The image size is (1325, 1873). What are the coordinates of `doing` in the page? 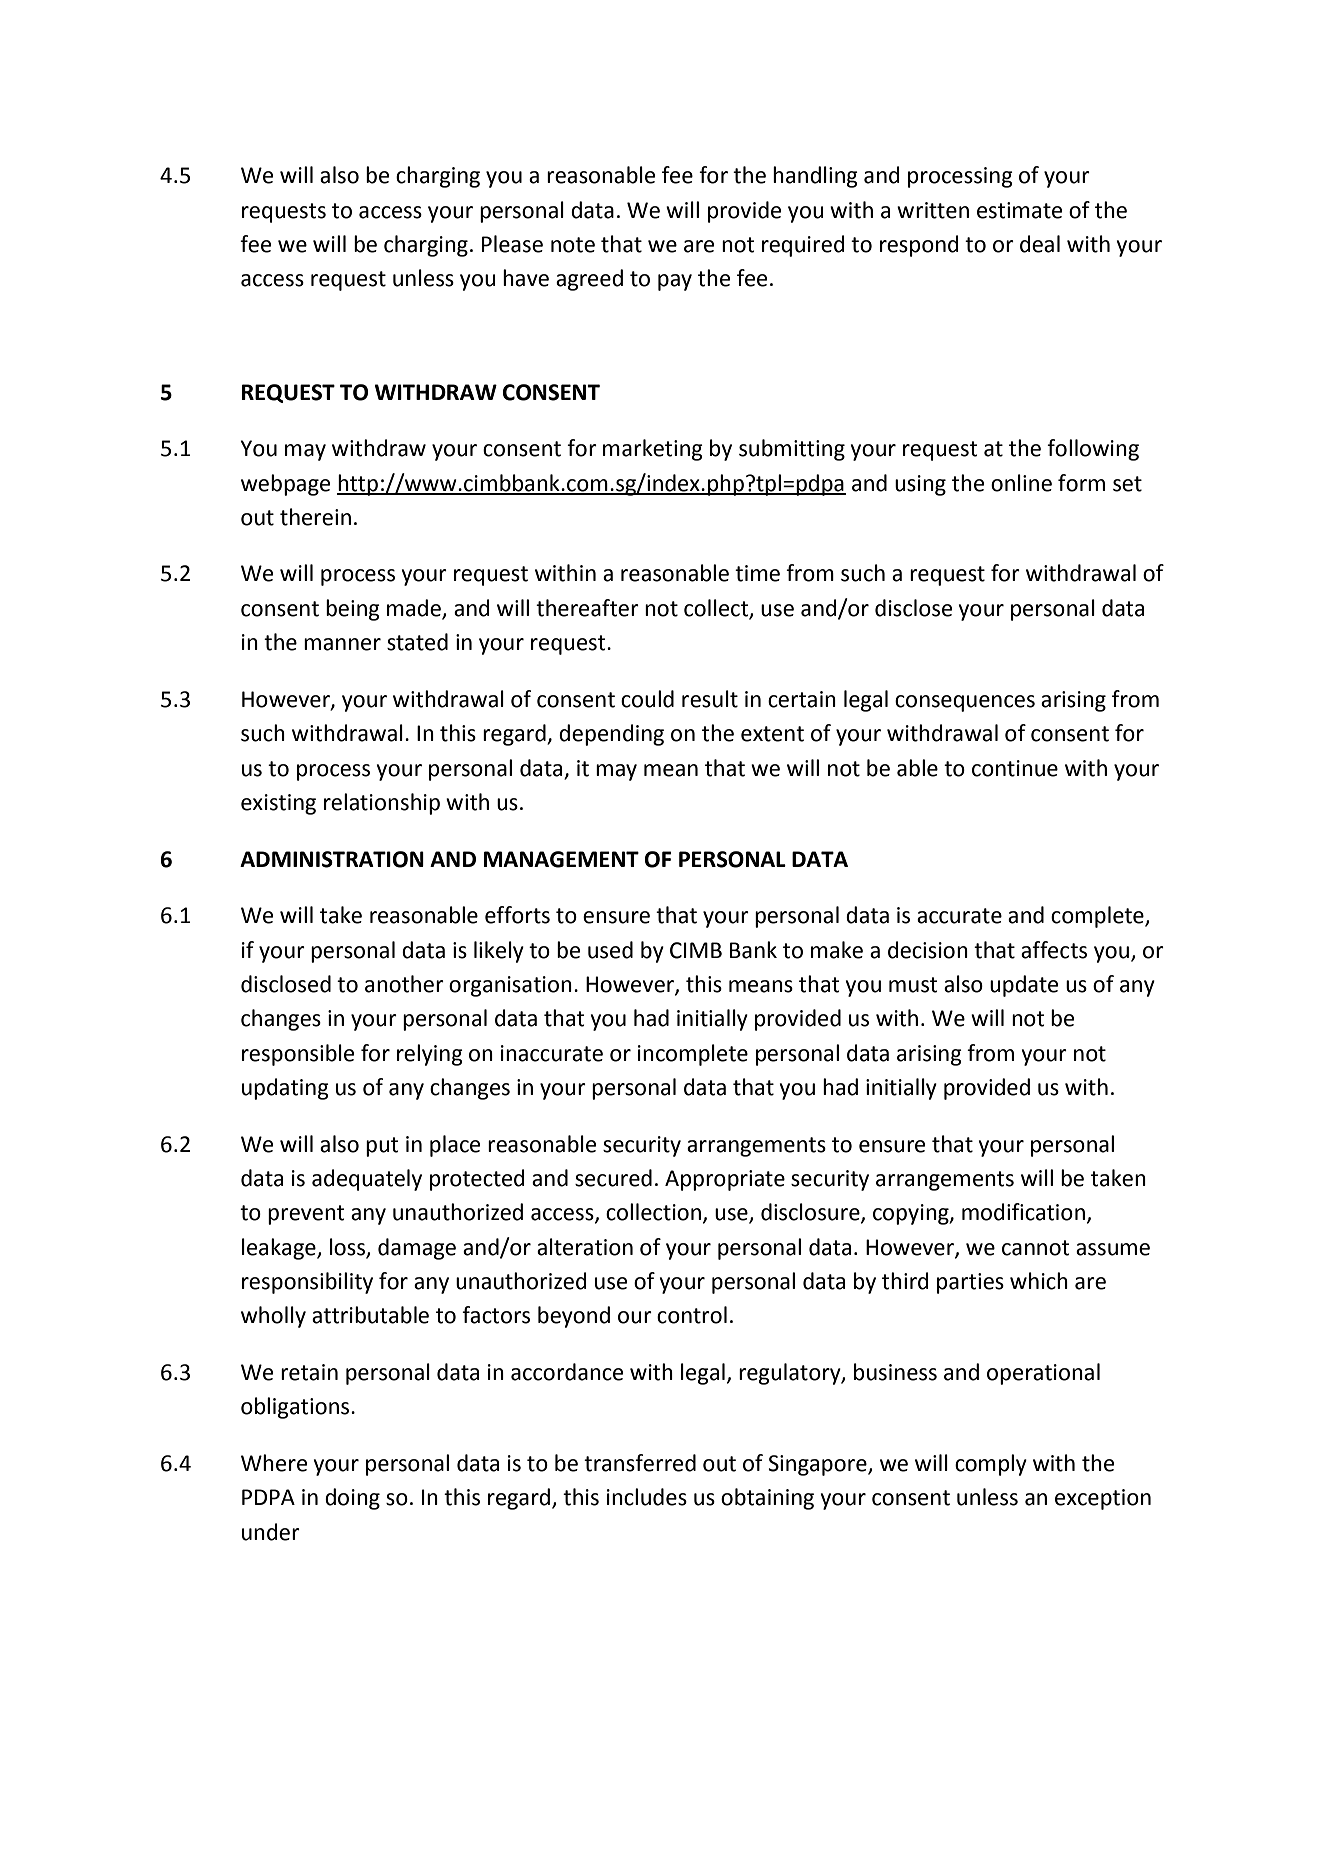 It's located at (352, 1499).
